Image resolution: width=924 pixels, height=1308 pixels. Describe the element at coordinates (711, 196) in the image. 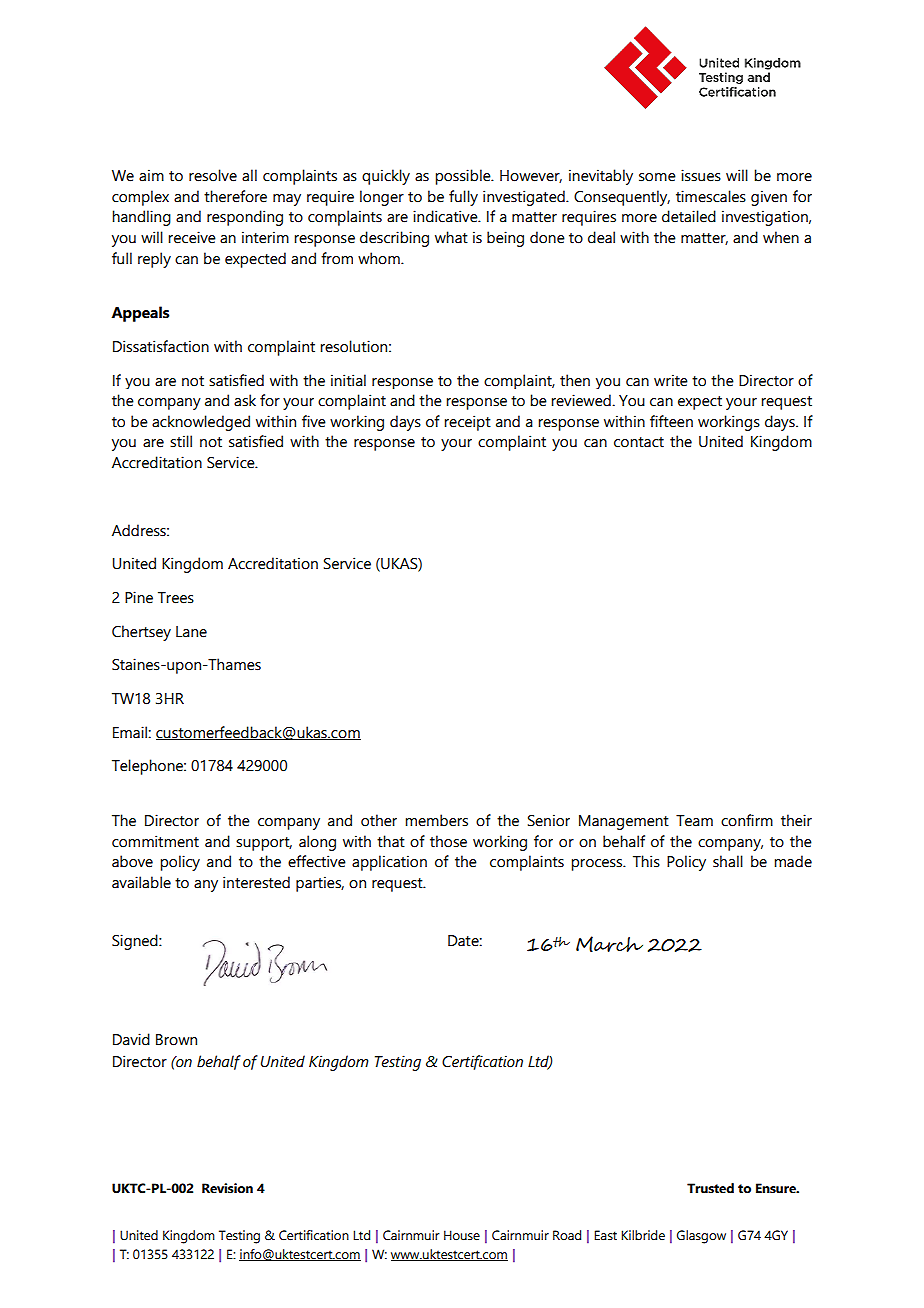

I see `timescales` at that location.
